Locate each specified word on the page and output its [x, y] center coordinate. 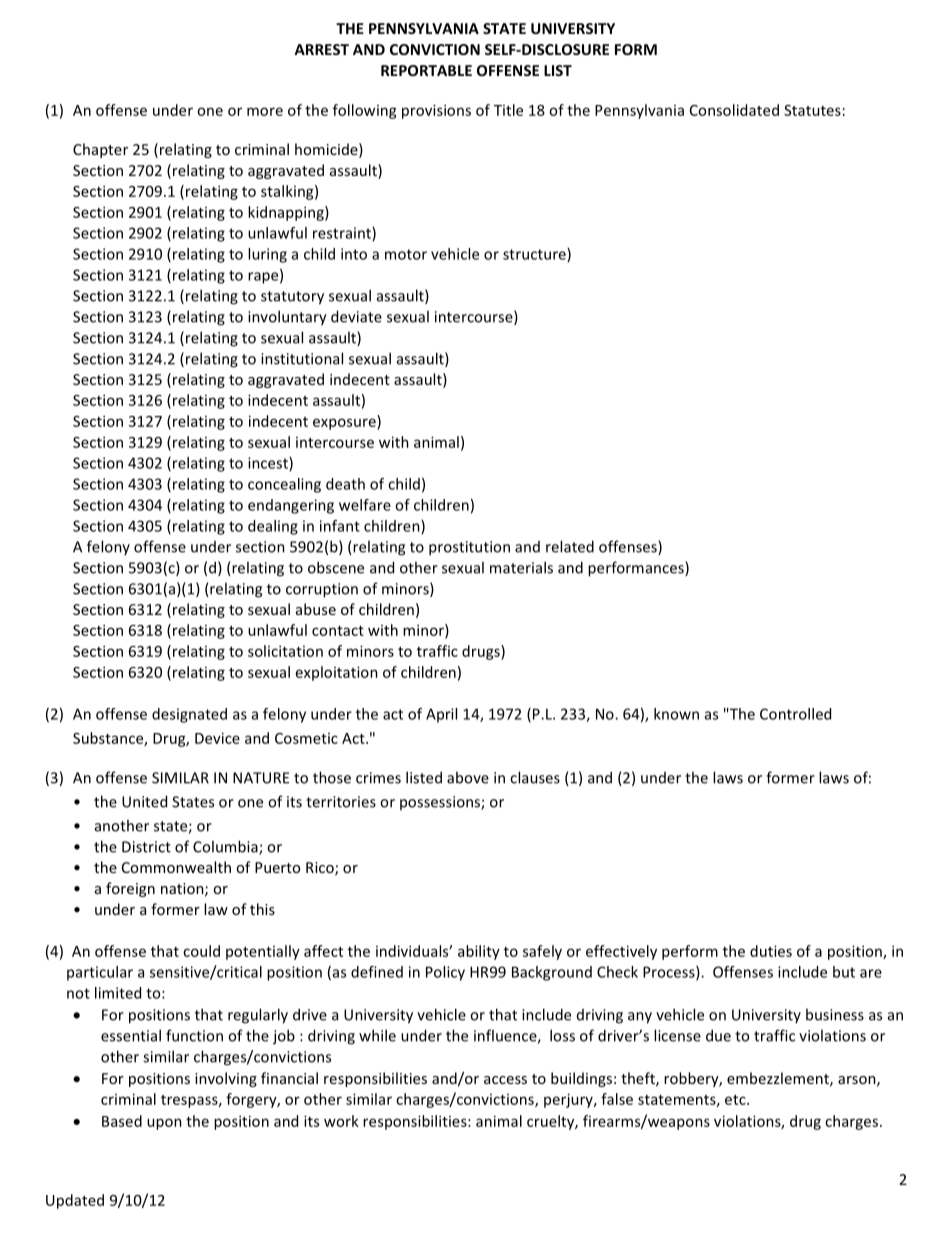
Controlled [795, 714]
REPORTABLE [426, 70]
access [505, 1080]
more [265, 111]
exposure [345, 424]
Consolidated [734, 110]
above [468, 777]
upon [164, 1124]
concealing [284, 485]
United [144, 801]
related [570, 546]
